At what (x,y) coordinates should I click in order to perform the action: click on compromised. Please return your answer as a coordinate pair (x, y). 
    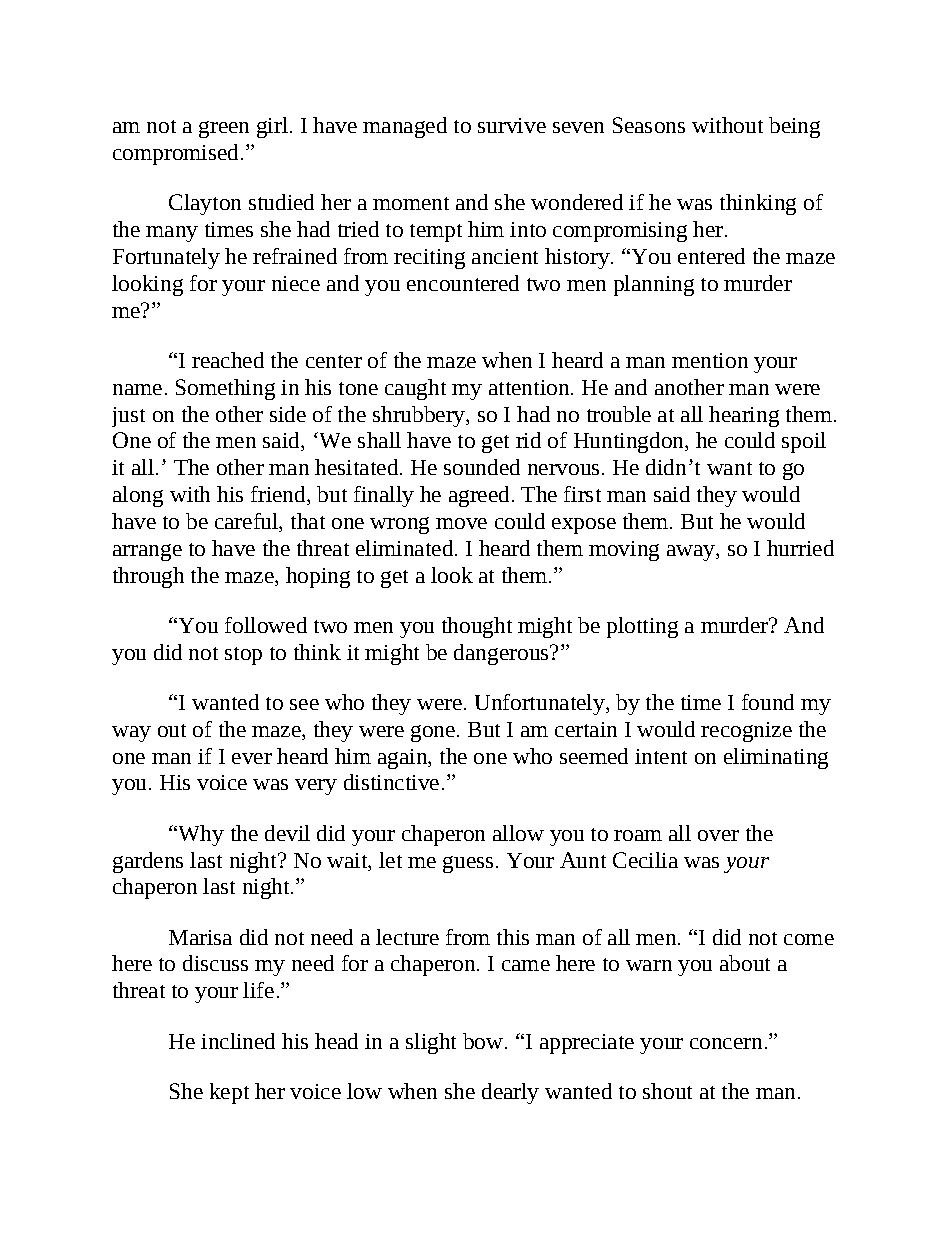
    Looking at the image, I should click on (175, 154).
